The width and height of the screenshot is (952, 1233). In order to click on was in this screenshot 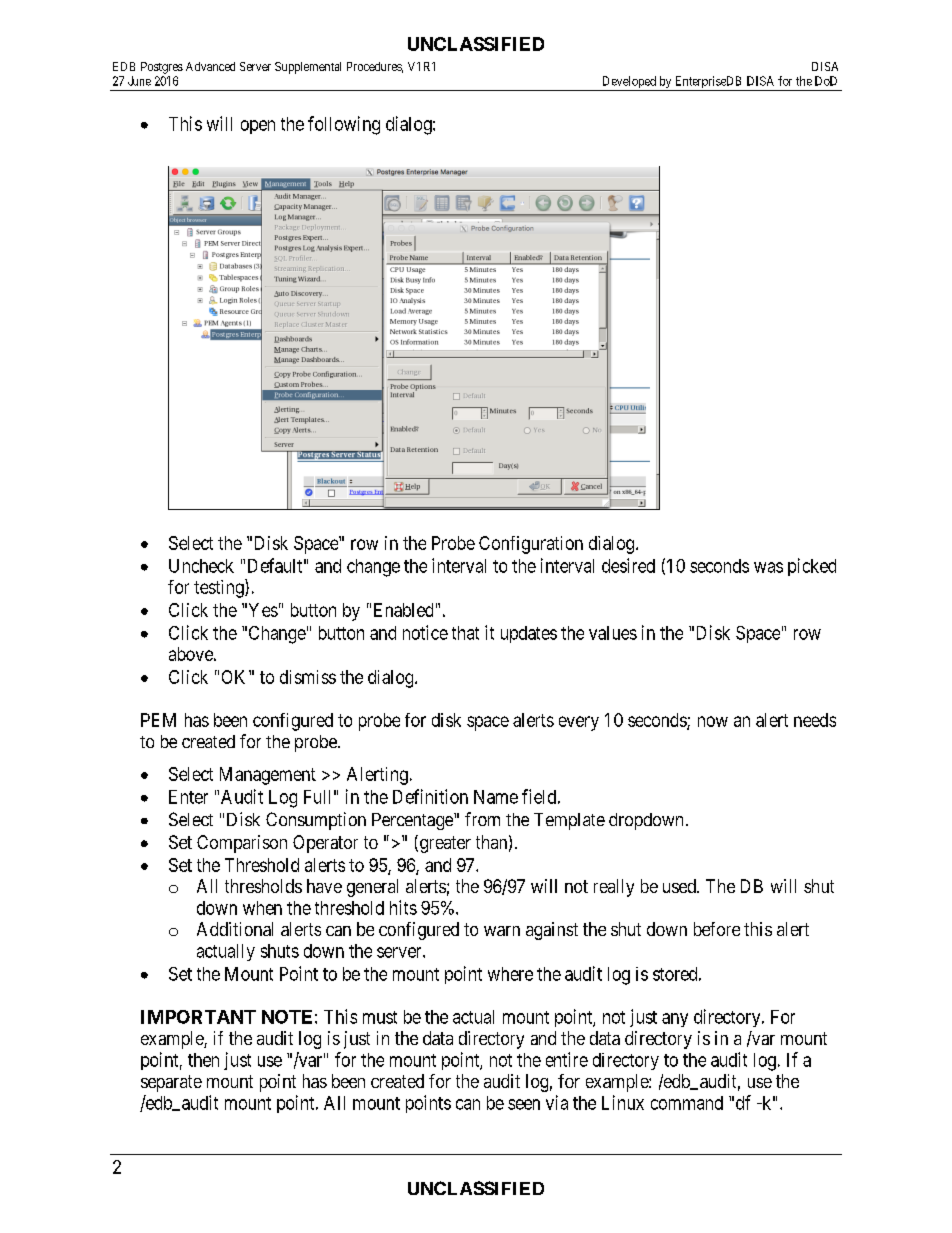, I will do `click(768, 567)`.
